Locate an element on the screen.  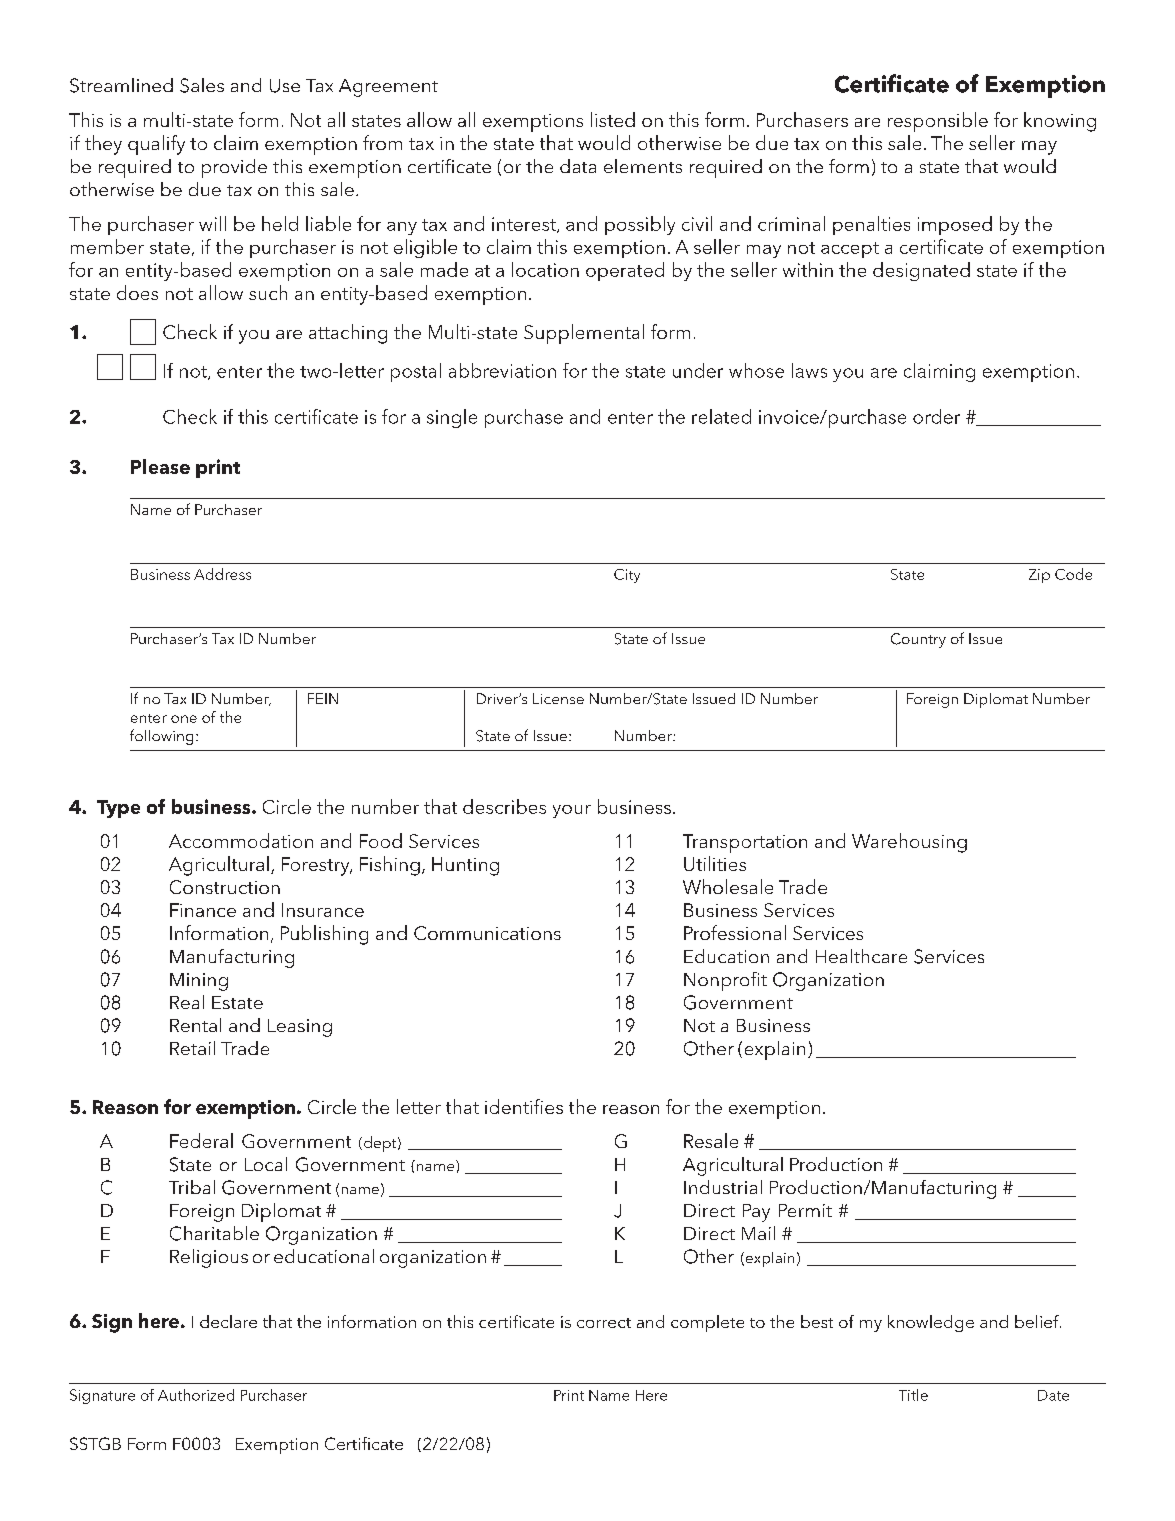
Country is located at coordinates (918, 640).
